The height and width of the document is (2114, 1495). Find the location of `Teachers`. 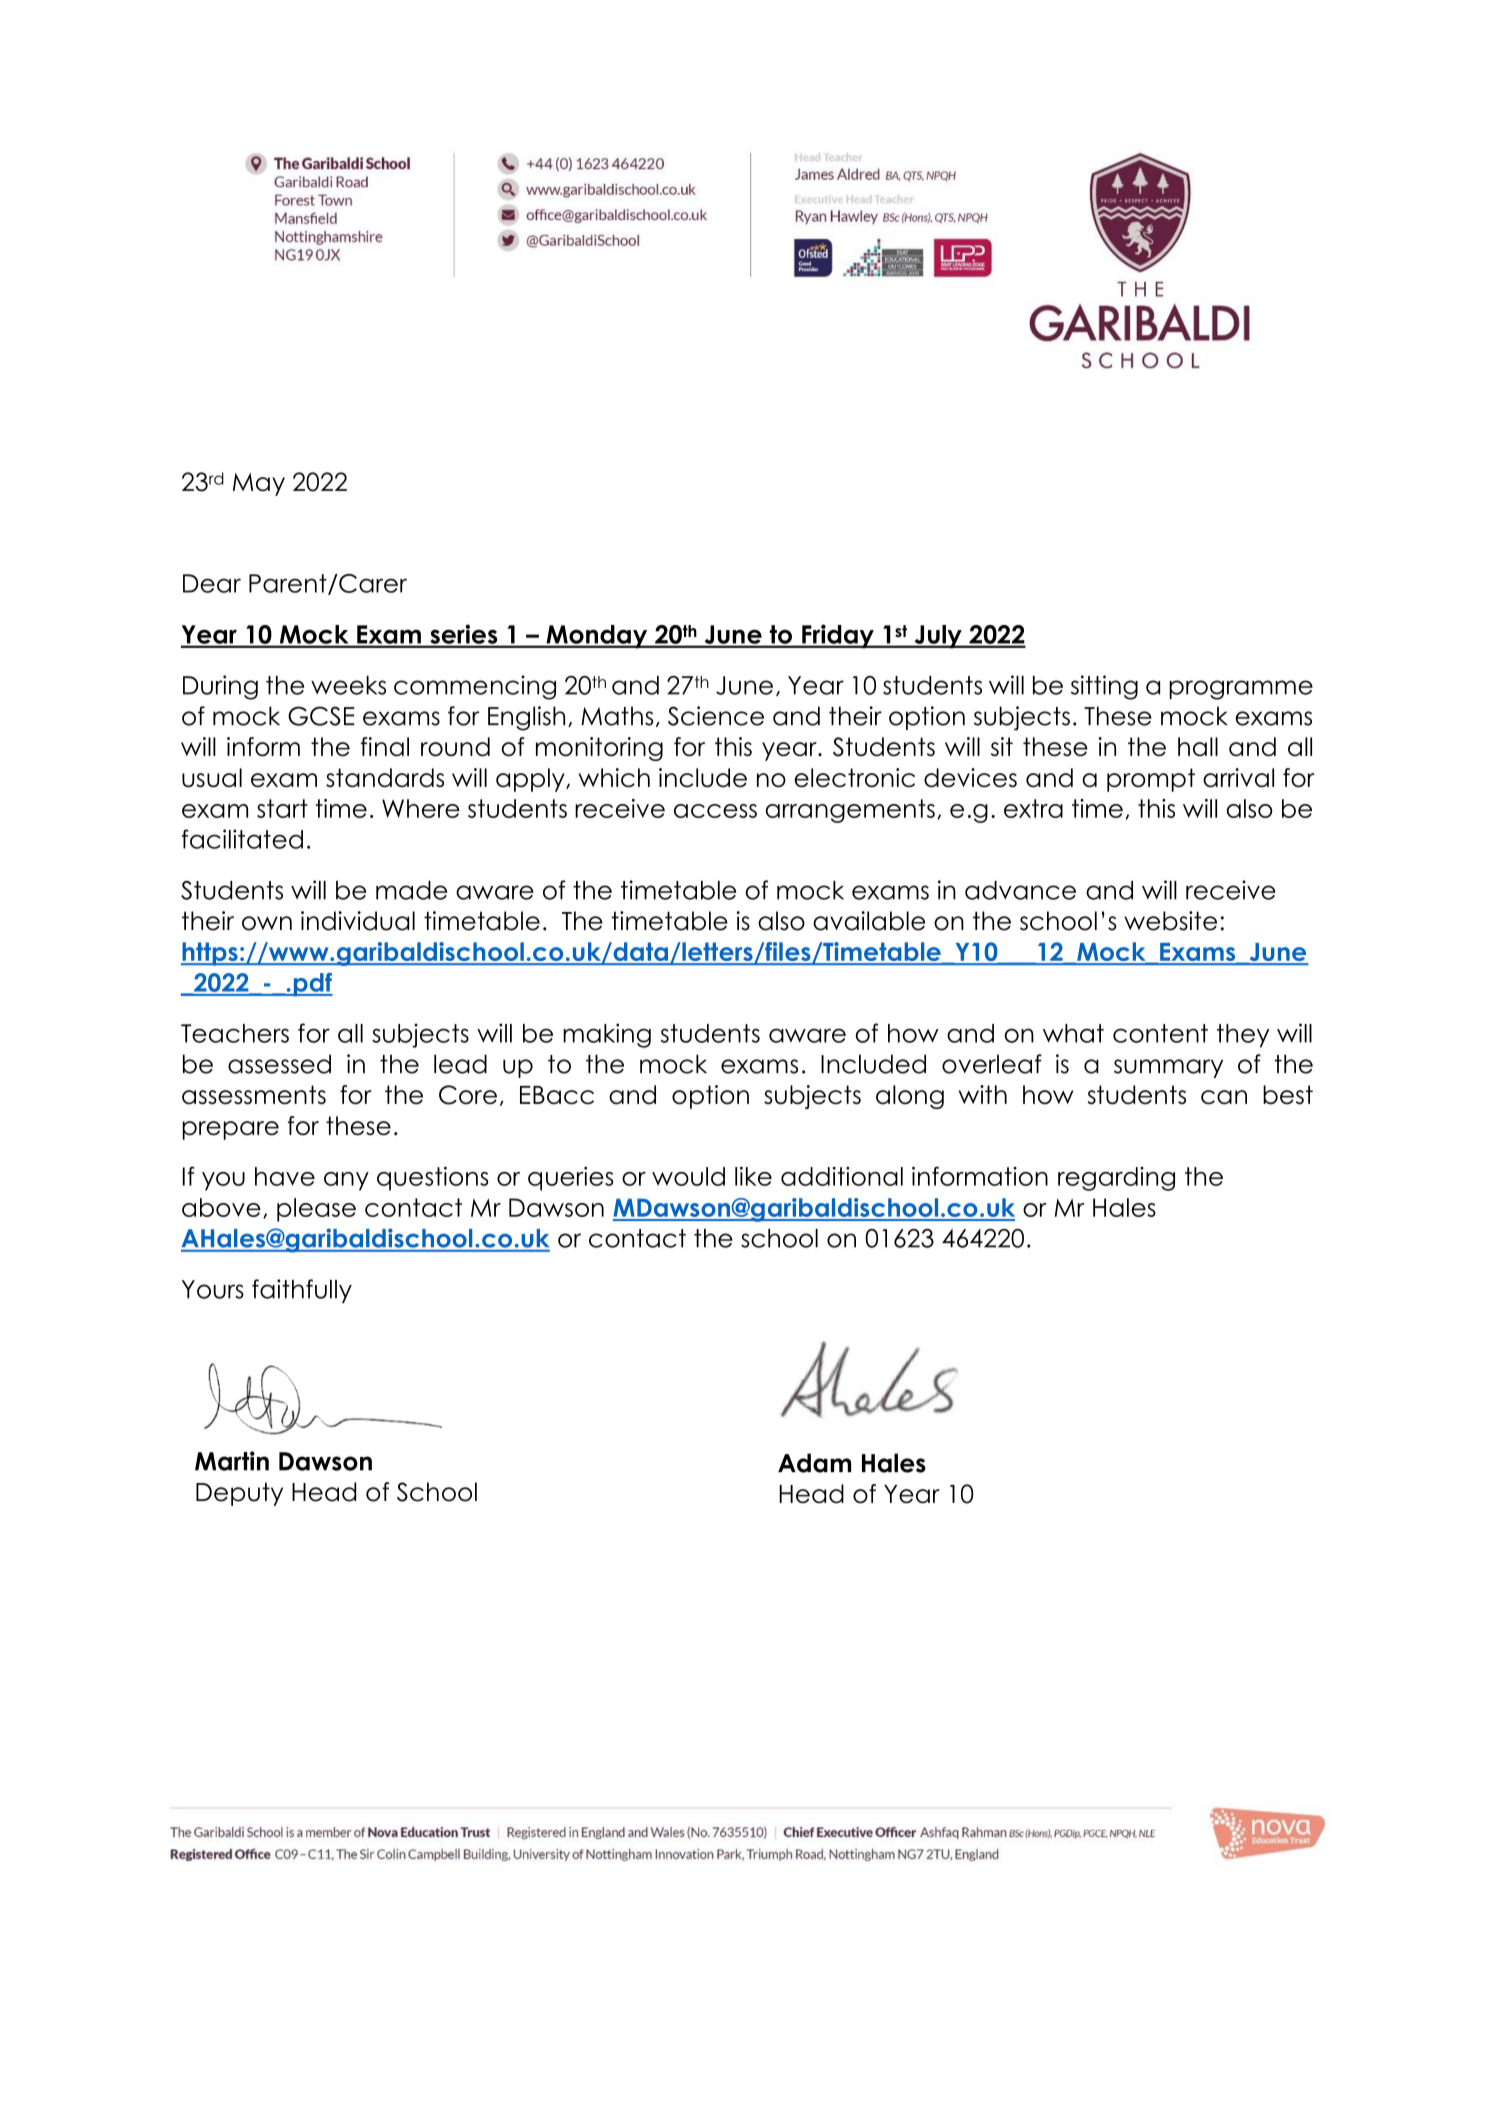

Teachers is located at coordinates (235, 1033).
